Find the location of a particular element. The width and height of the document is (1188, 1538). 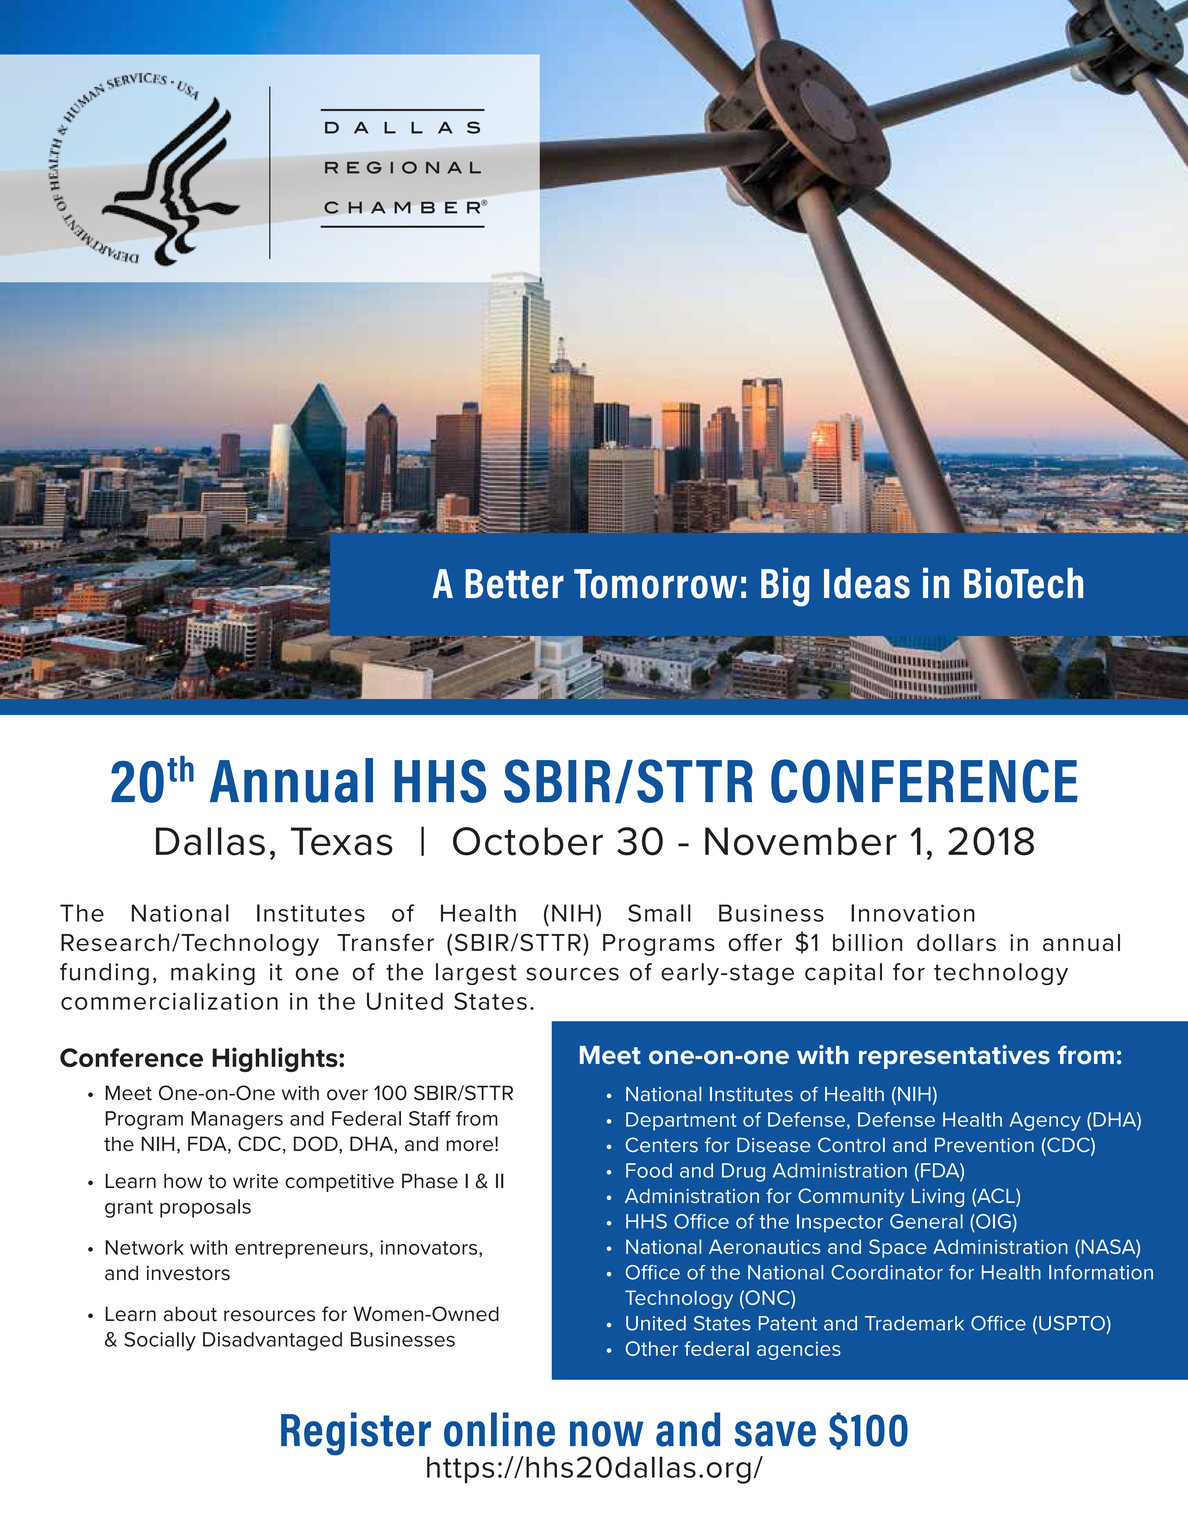

largest is located at coordinates (476, 974).
